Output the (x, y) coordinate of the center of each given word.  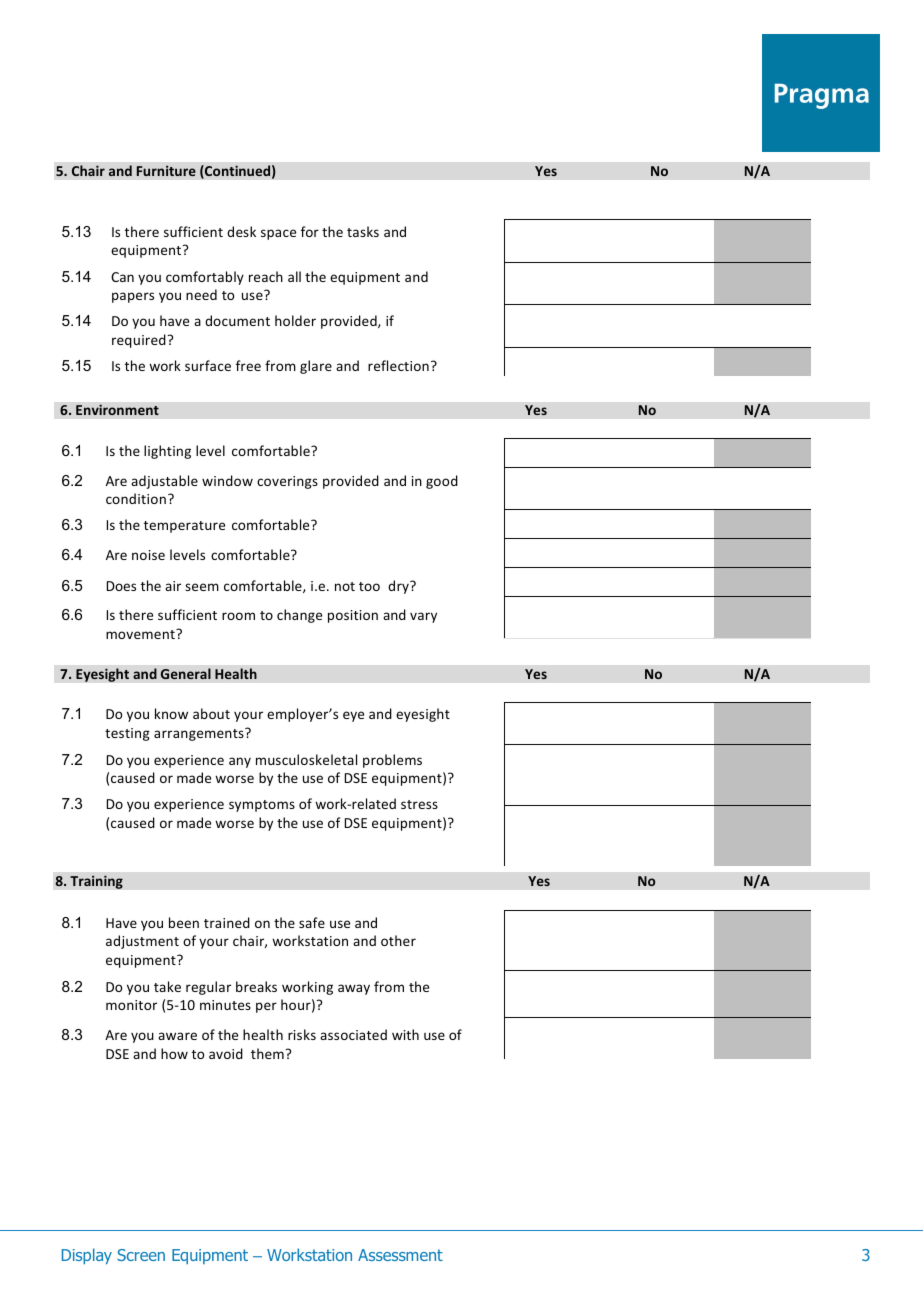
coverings (287, 482)
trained (227, 922)
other (398, 940)
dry (399, 587)
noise (148, 555)
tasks (363, 231)
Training (96, 882)
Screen (141, 1255)
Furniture (166, 170)
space (278, 234)
